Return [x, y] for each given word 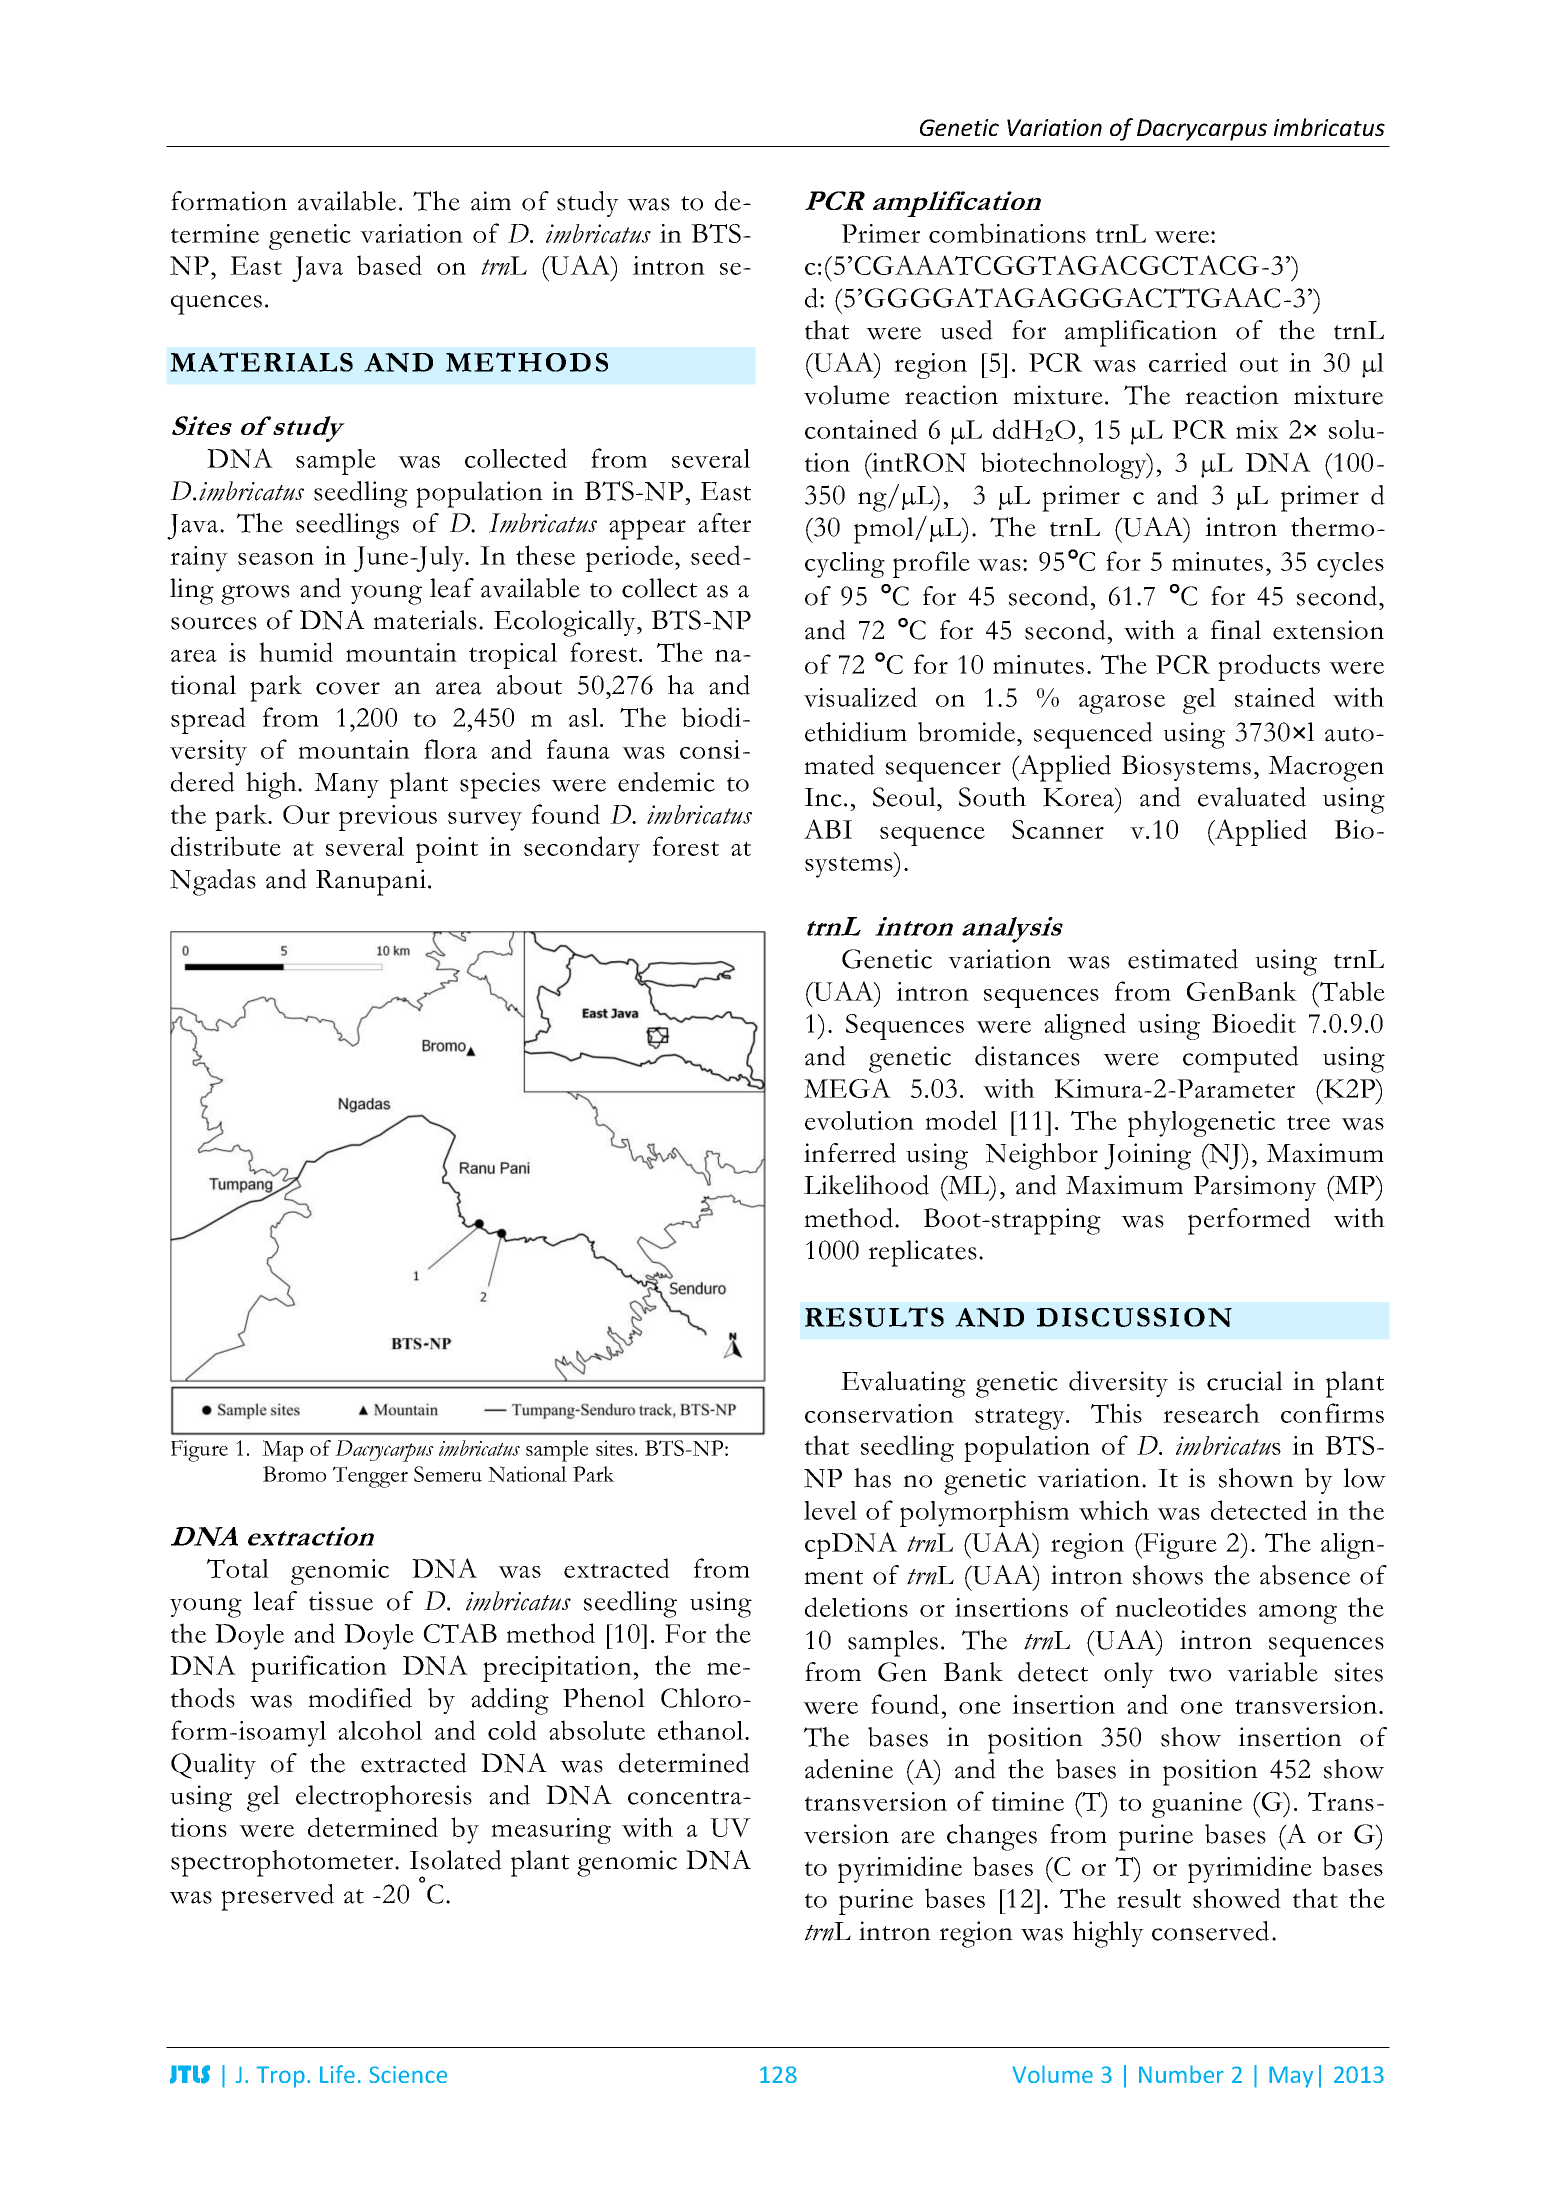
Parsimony [1255, 1188]
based [389, 265]
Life [337, 2074]
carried [1188, 362]
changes [992, 1837]
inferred [850, 1153]
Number [1181, 2074]
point [447, 850]
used [966, 330]
